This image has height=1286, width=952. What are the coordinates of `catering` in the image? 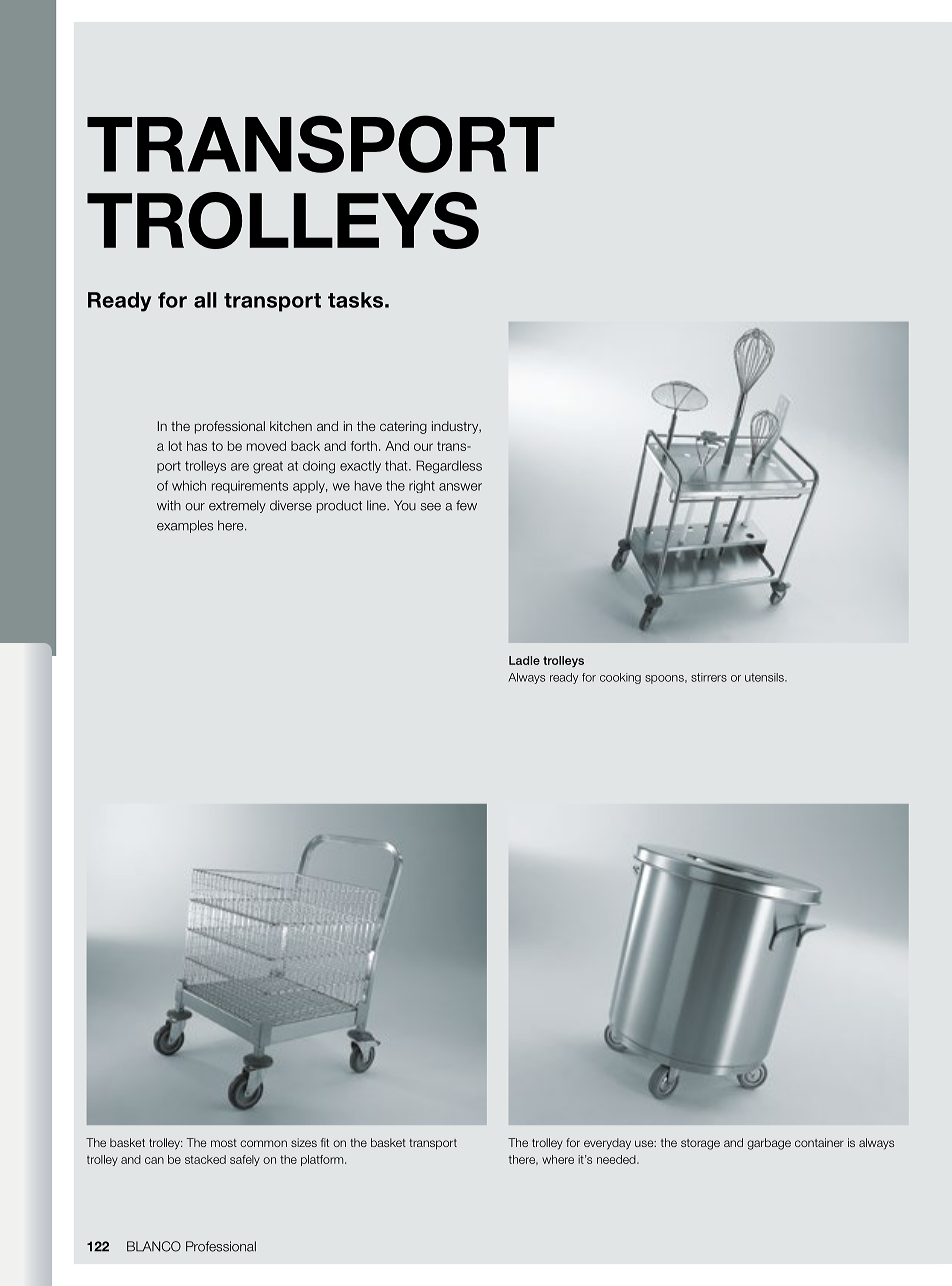 It's located at (403, 427).
